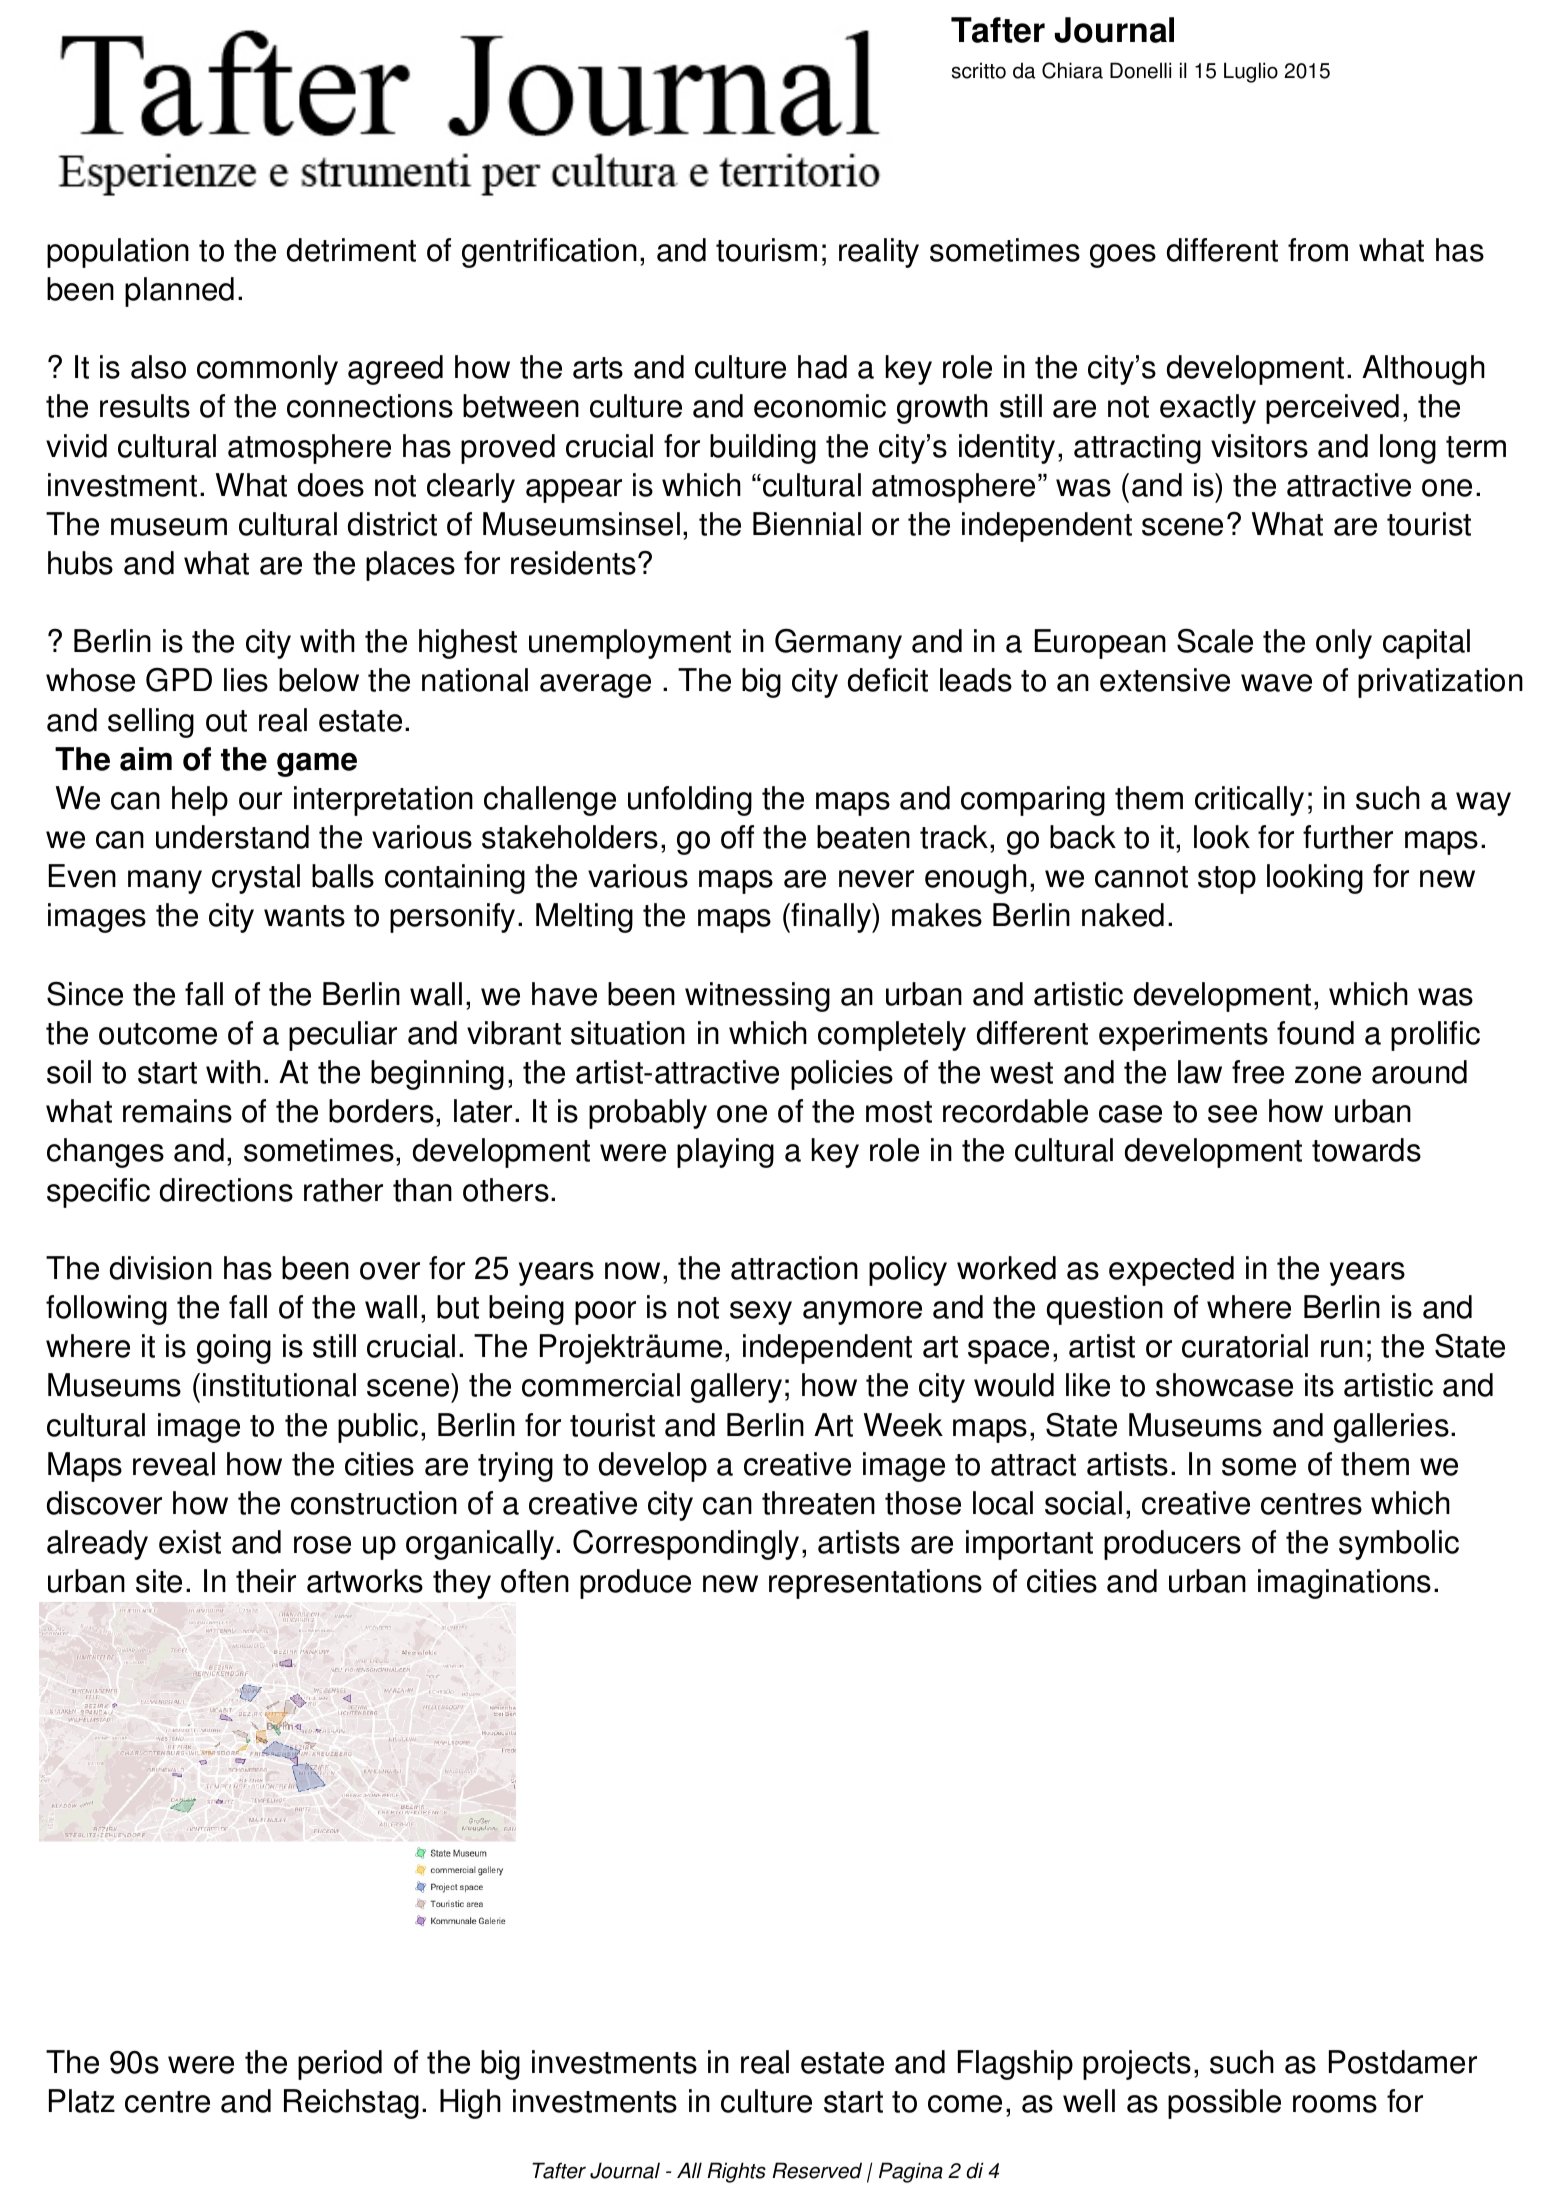  I want to click on from, so click(1318, 250).
